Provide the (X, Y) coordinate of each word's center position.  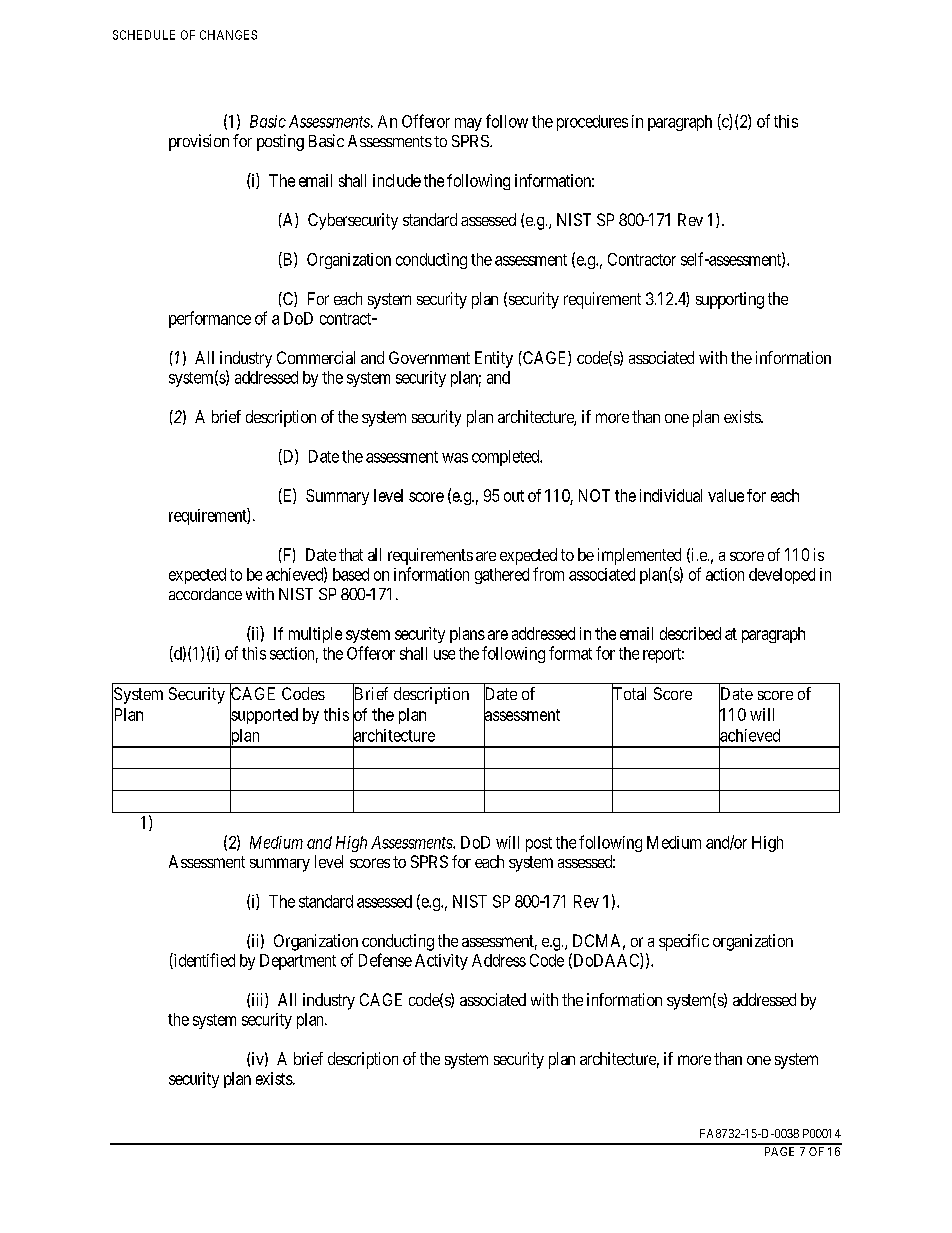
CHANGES (228, 35)
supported (264, 717)
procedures (592, 123)
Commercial (316, 357)
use (444, 655)
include (397, 180)
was (455, 458)
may (468, 124)
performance (210, 319)
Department (298, 962)
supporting (730, 300)
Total (629, 694)
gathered (502, 576)
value (726, 495)
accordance (205, 594)
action (725, 574)
